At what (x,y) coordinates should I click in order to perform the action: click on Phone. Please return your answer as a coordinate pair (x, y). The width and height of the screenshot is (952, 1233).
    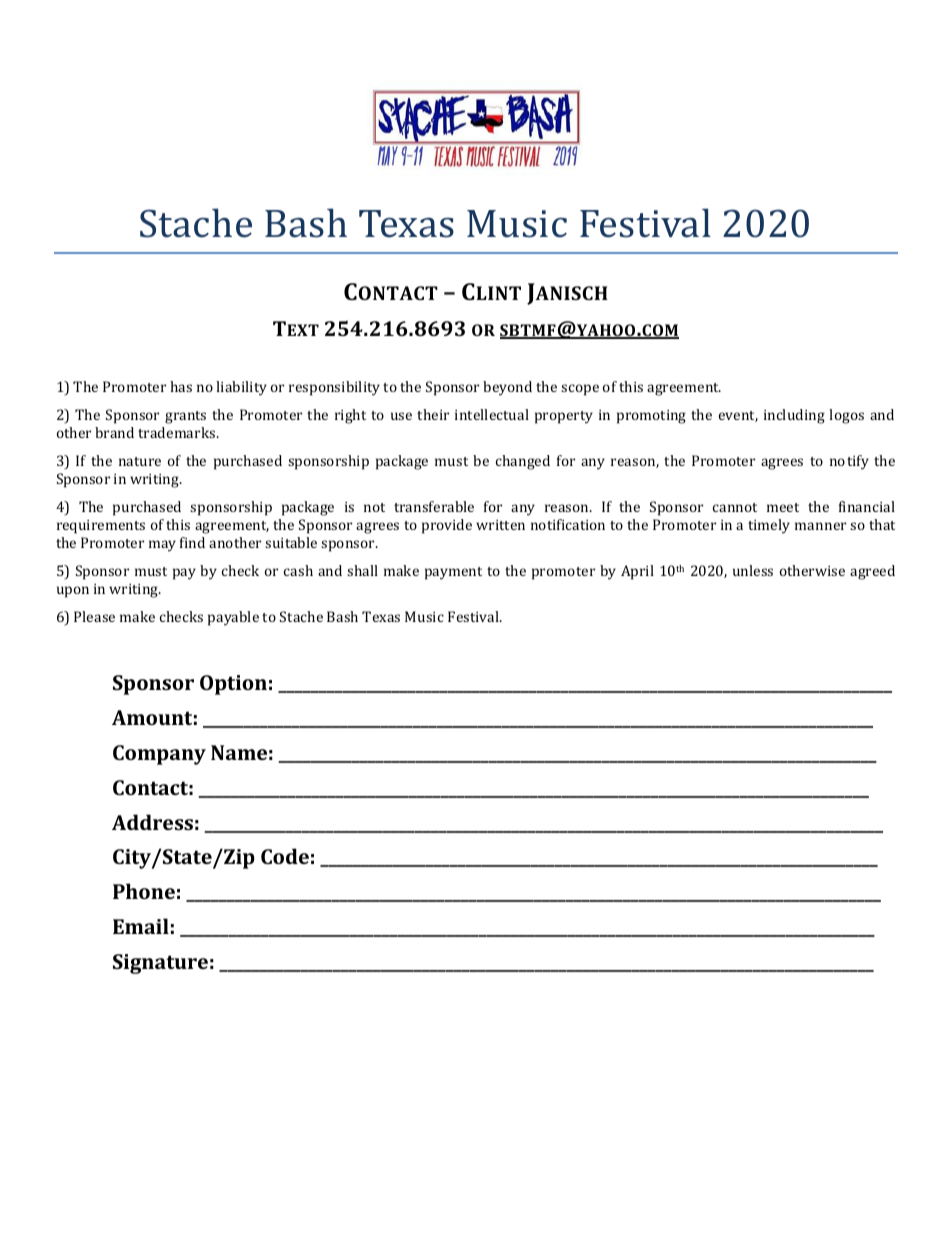
    Looking at the image, I should click on (144, 891).
